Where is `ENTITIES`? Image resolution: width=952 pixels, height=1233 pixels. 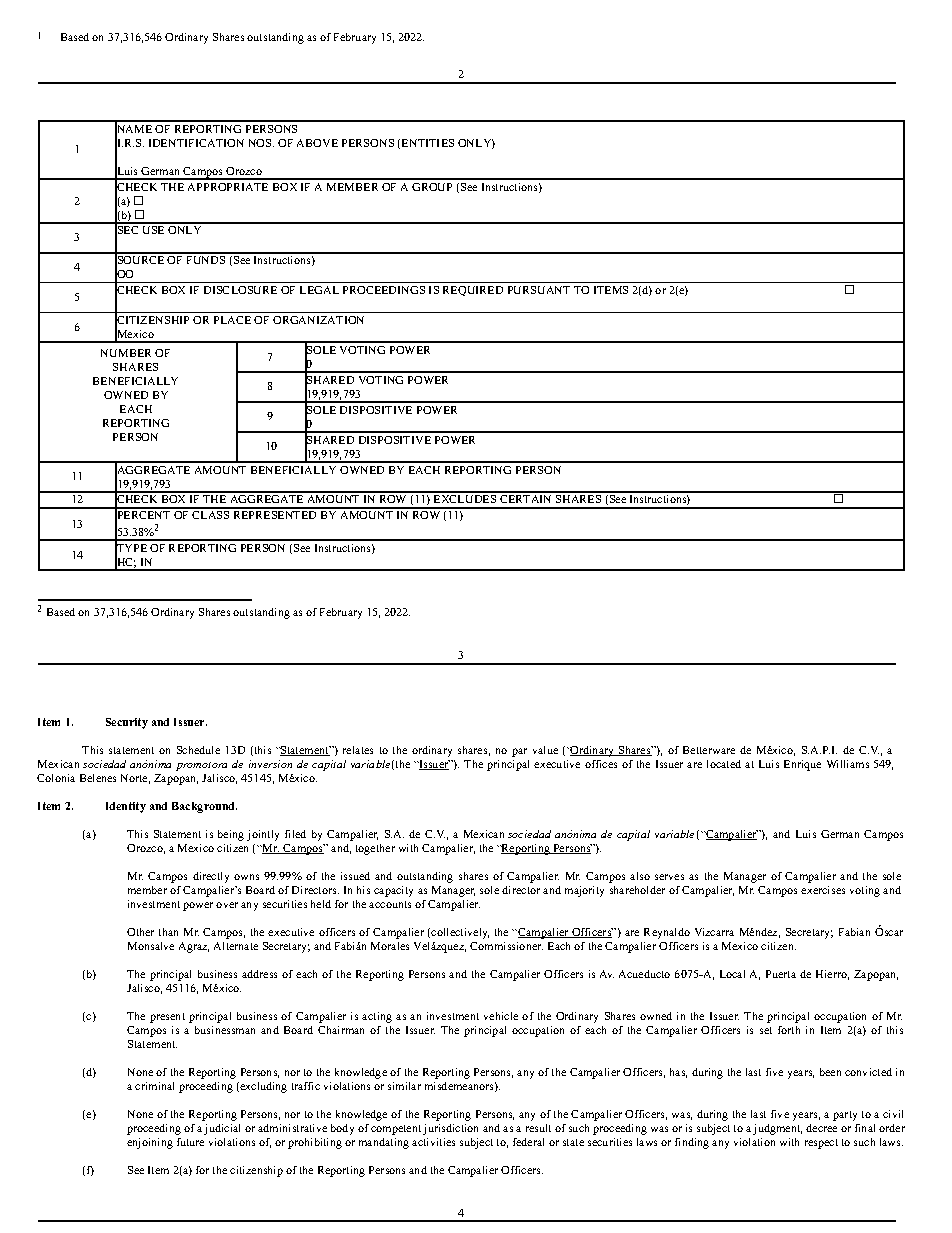
ENTITIES is located at coordinates (428, 143).
